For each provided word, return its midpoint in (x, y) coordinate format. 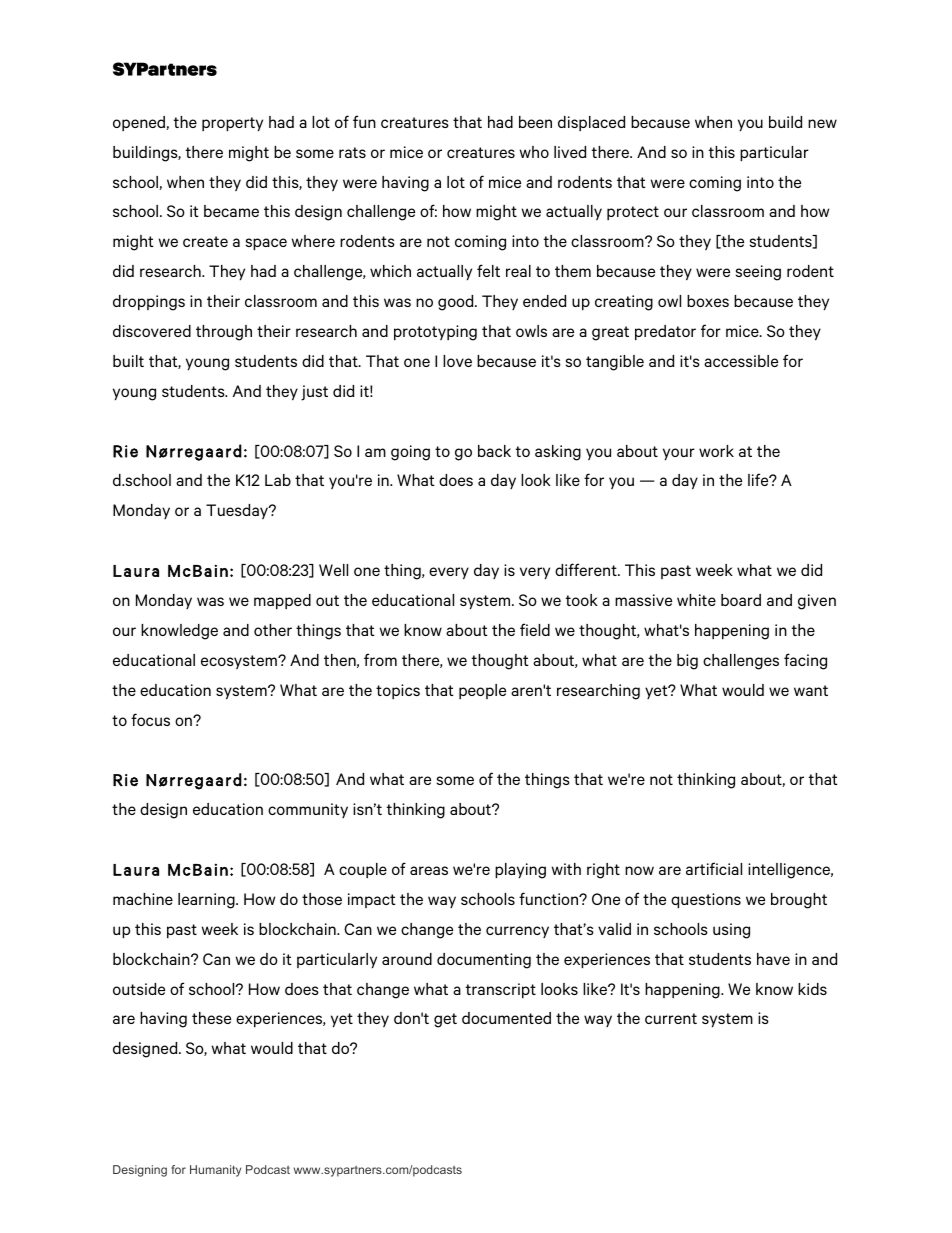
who (534, 152)
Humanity (215, 1171)
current (671, 1018)
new (822, 123)
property (232, 124)
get (445, 1020)
